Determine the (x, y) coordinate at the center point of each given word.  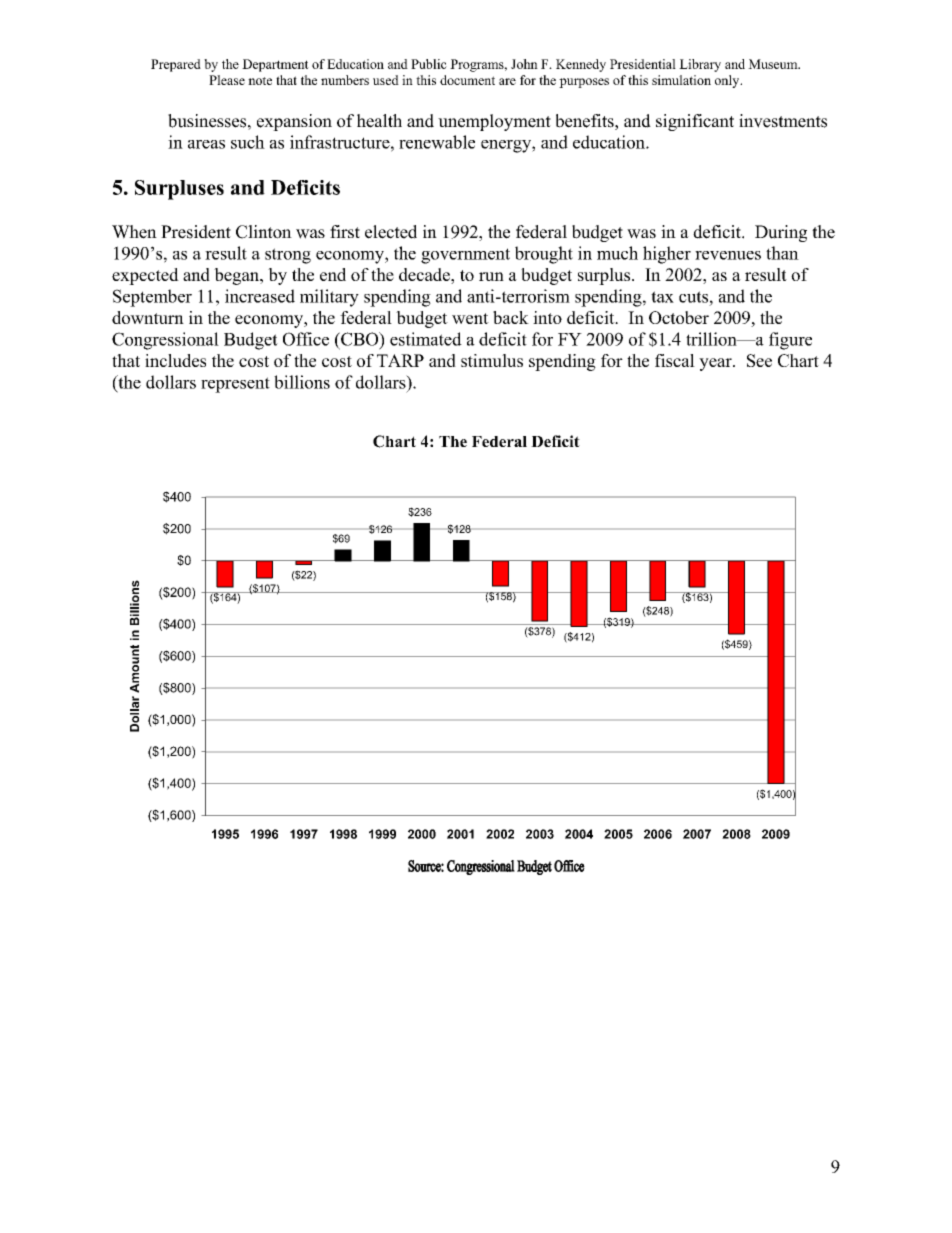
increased (260, 296)
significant (695, 122)
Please (227, 80)
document (467, 80)
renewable (437, 142)
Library (700, 65)
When (134, 232)
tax (662, 297)
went (470, 318)
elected (391, 232)
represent (235, 385)
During (781, 233)
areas (206, 144)
